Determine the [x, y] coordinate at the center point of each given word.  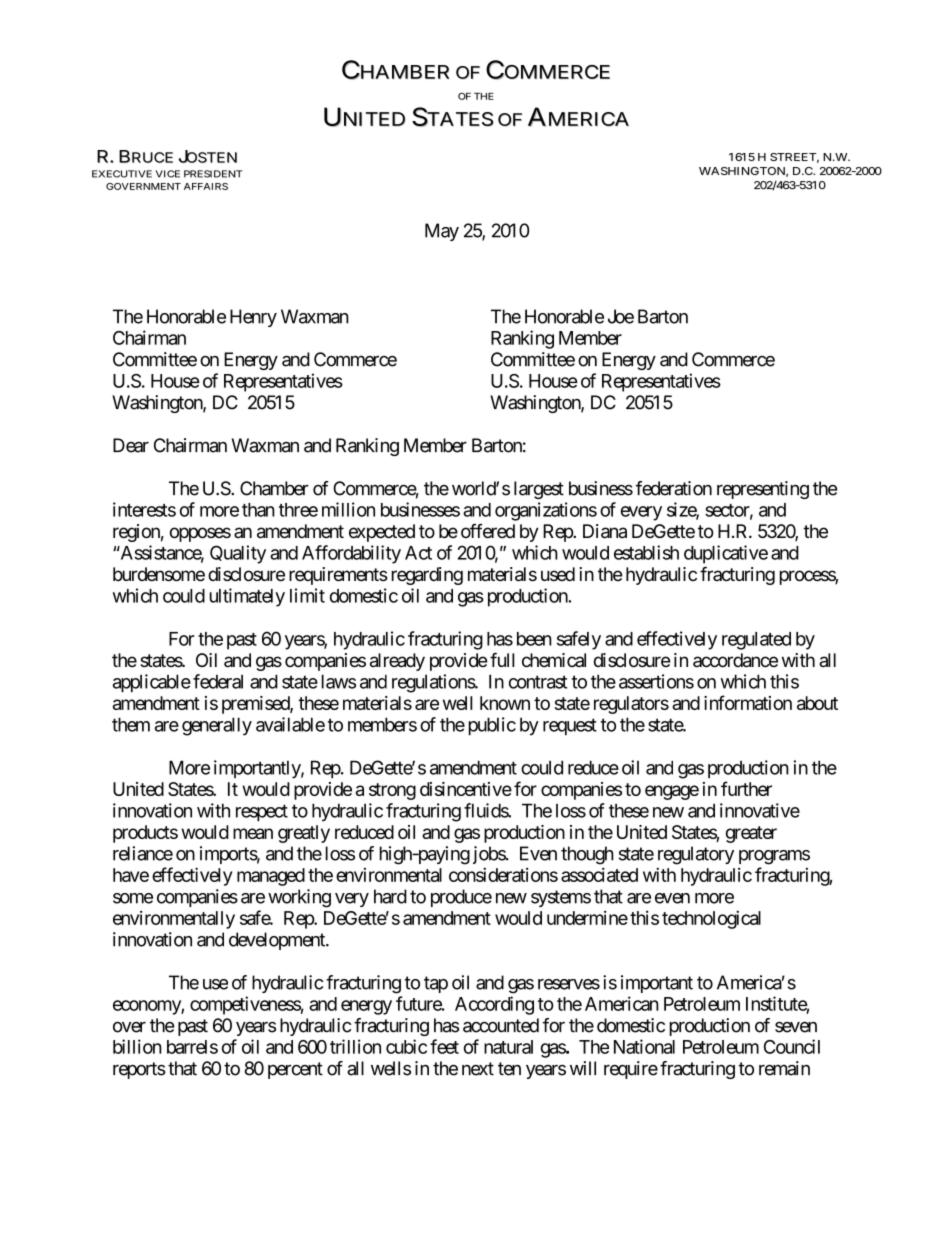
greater [751, 834]
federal [218, 681]
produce [461, 898]
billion [137, 1046]
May [442, 232]
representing [763, 490]
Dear [131, 445]
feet [444, 1046]
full [502, 659]
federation [673, 488]
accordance [735, 660]
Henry [253, 318]
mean [253, 833]
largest [539, 490]
